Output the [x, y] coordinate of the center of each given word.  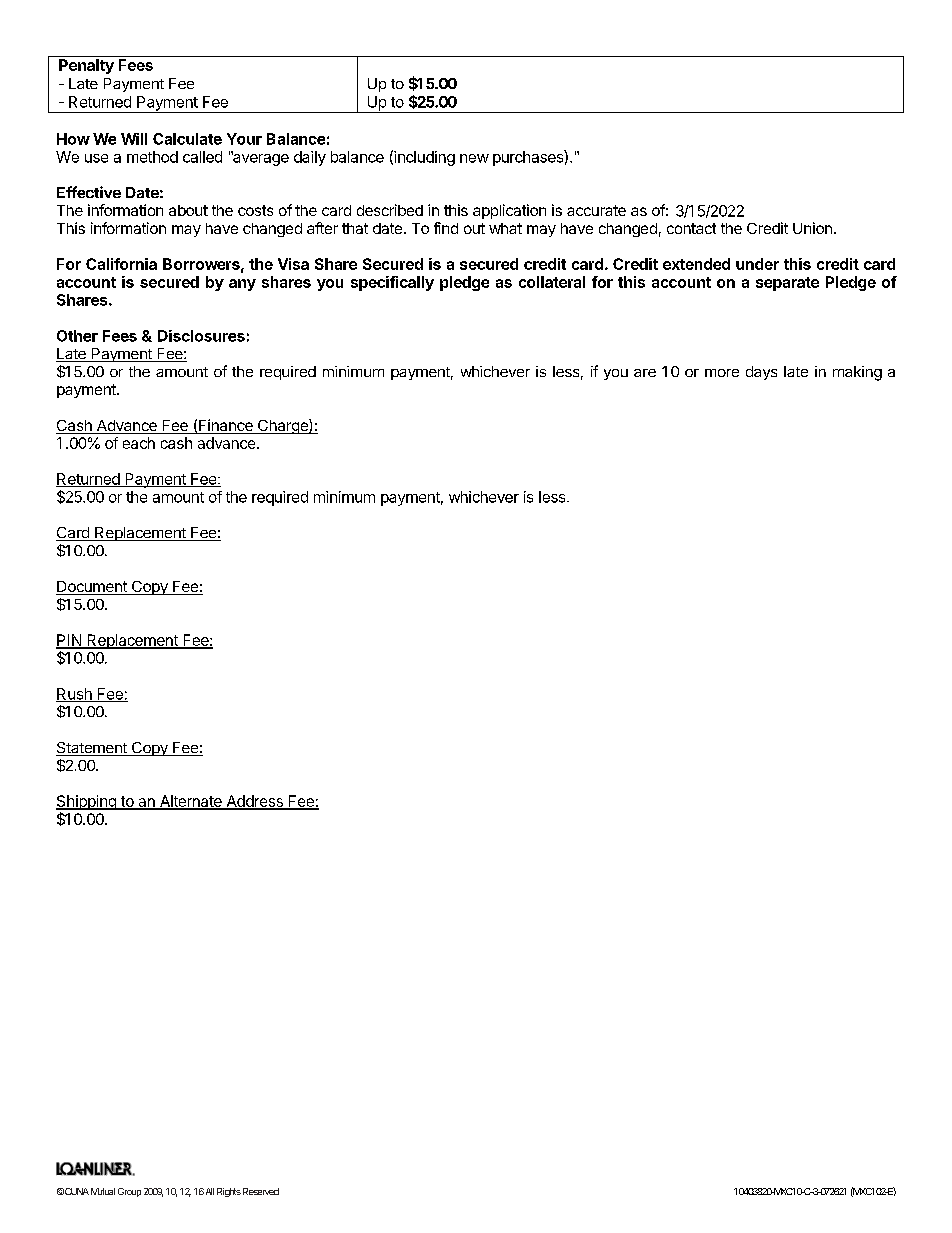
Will [134, 139]
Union [812, 228]
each [139, 443]
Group [129, 1192]
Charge [283, 426]
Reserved [261, 1191]
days [761, 373]
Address [254, 802]
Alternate [190, 802]
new [474, 158]
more [722, 373]
